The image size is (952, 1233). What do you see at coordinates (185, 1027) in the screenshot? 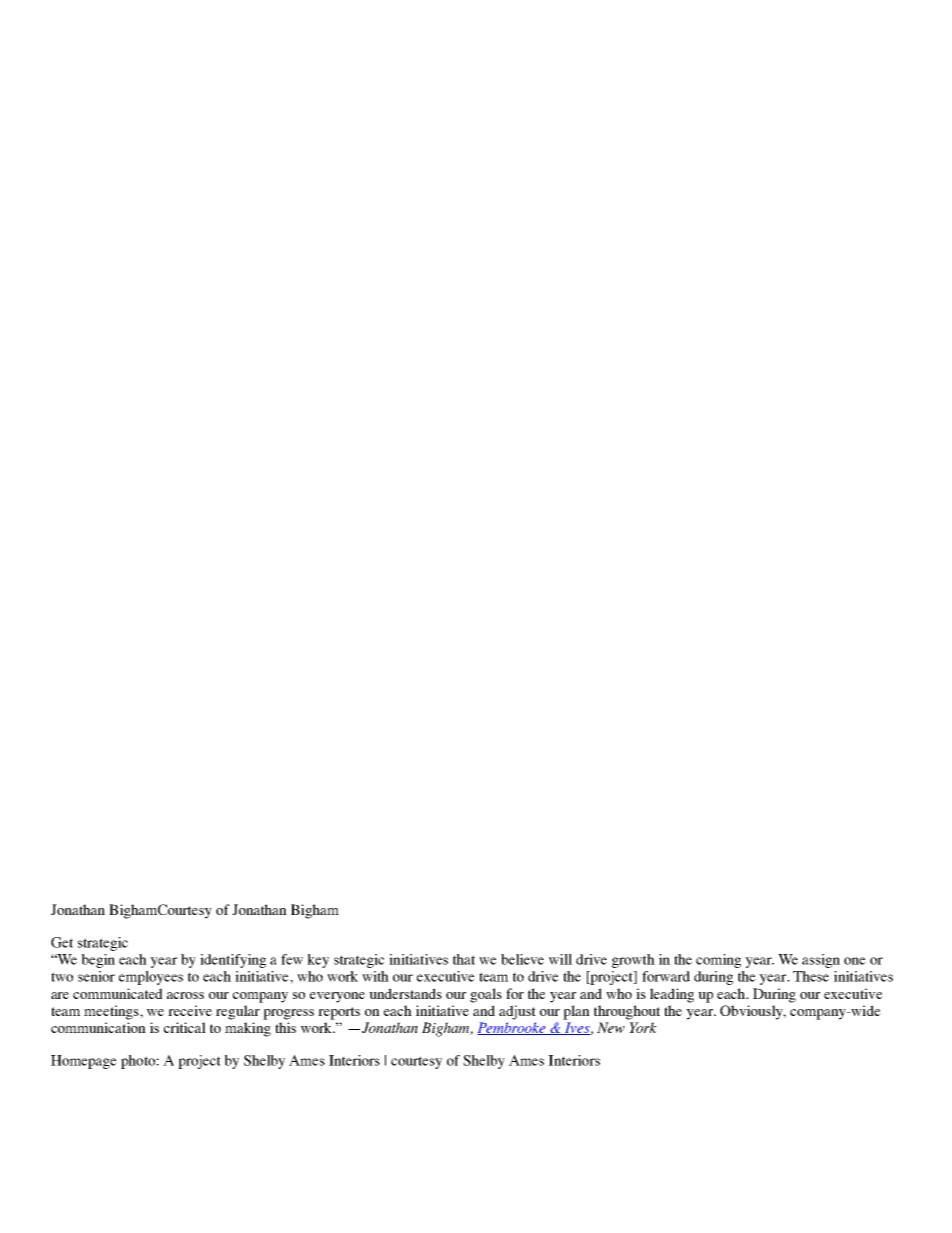
I see `critical` at bounding box center [185, 1027].
